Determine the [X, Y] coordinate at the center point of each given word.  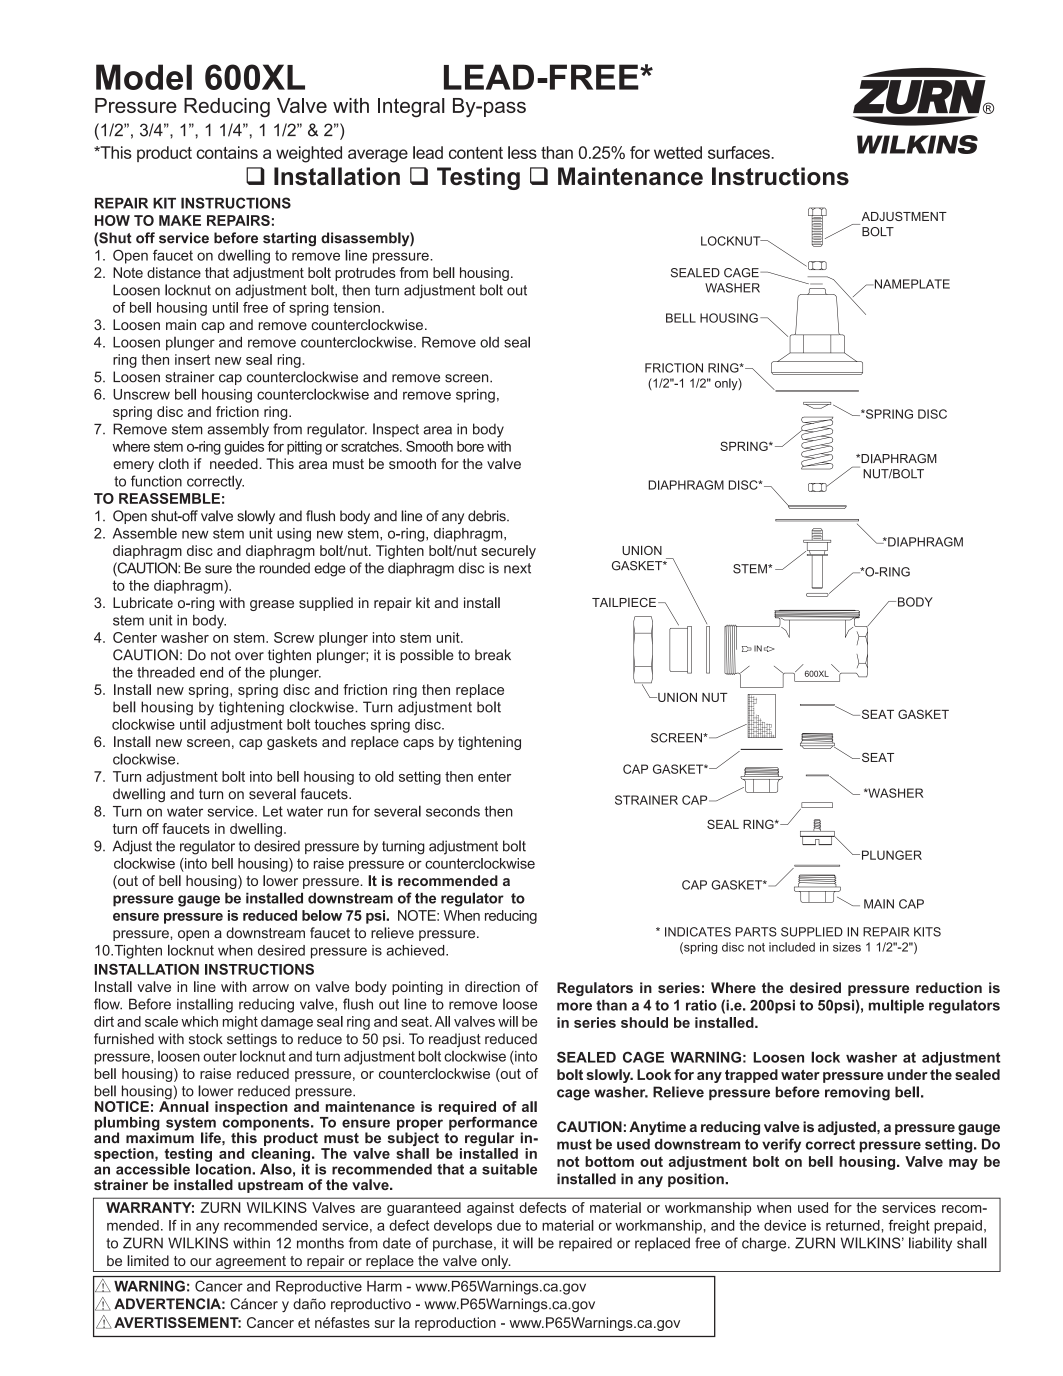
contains [227, 152]
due [509, 1225]
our [201, 1262]
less [522, 152]
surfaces [740, 152]
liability [930, 1244]
